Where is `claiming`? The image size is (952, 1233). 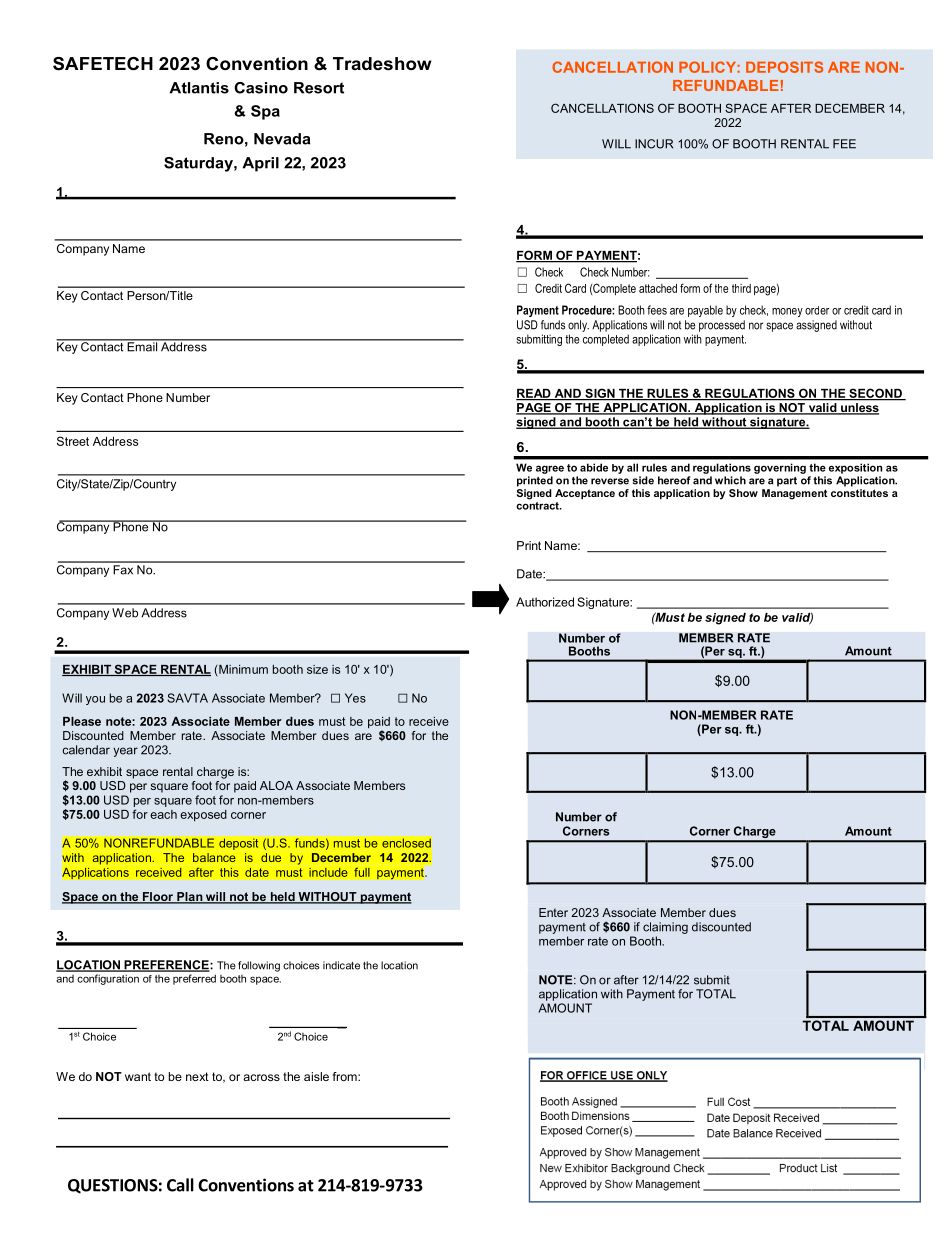
claiming is located at coordinates (665, 928).
